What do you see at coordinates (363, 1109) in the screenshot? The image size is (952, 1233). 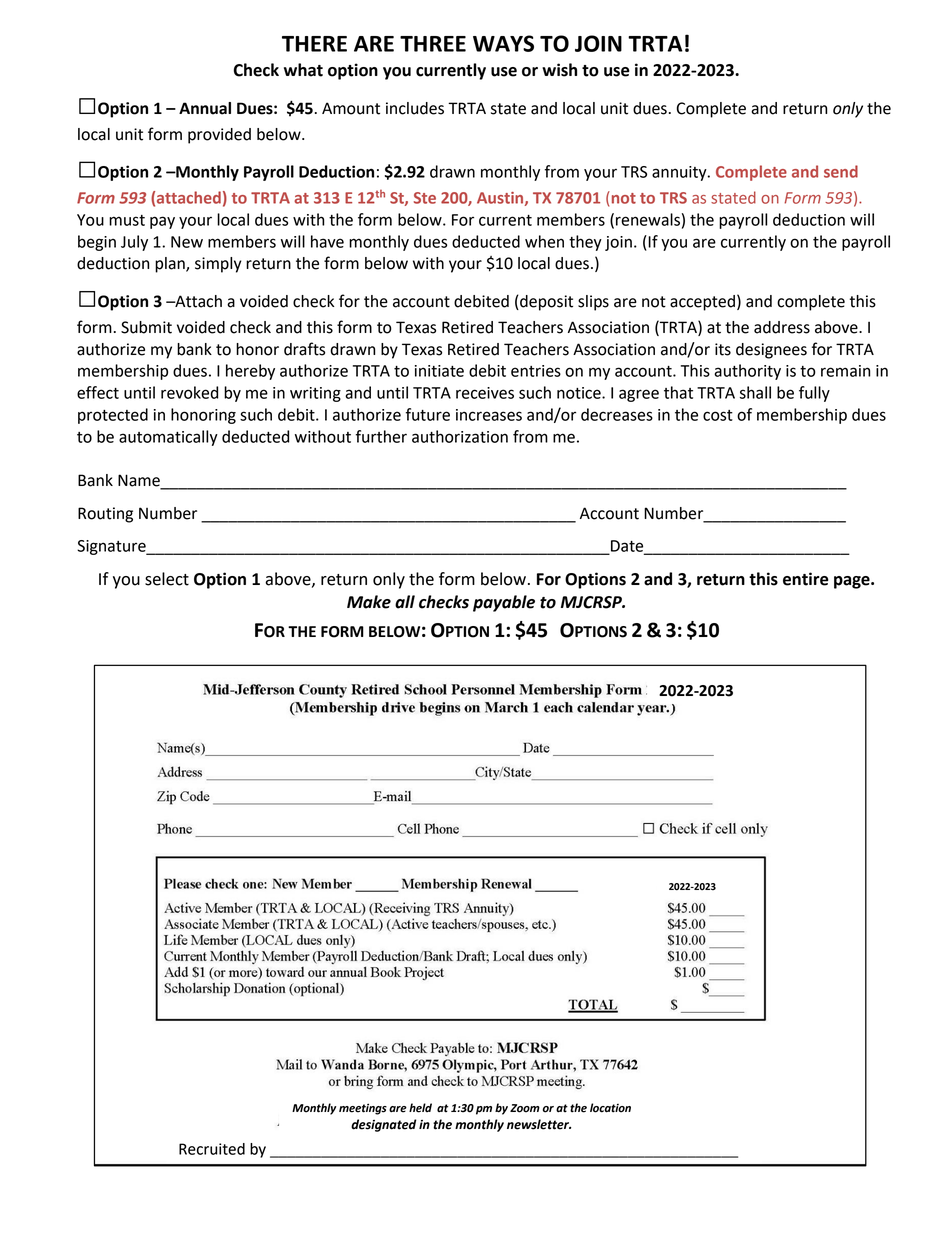 I see `meetings` at bounding box center [363, 1109].
